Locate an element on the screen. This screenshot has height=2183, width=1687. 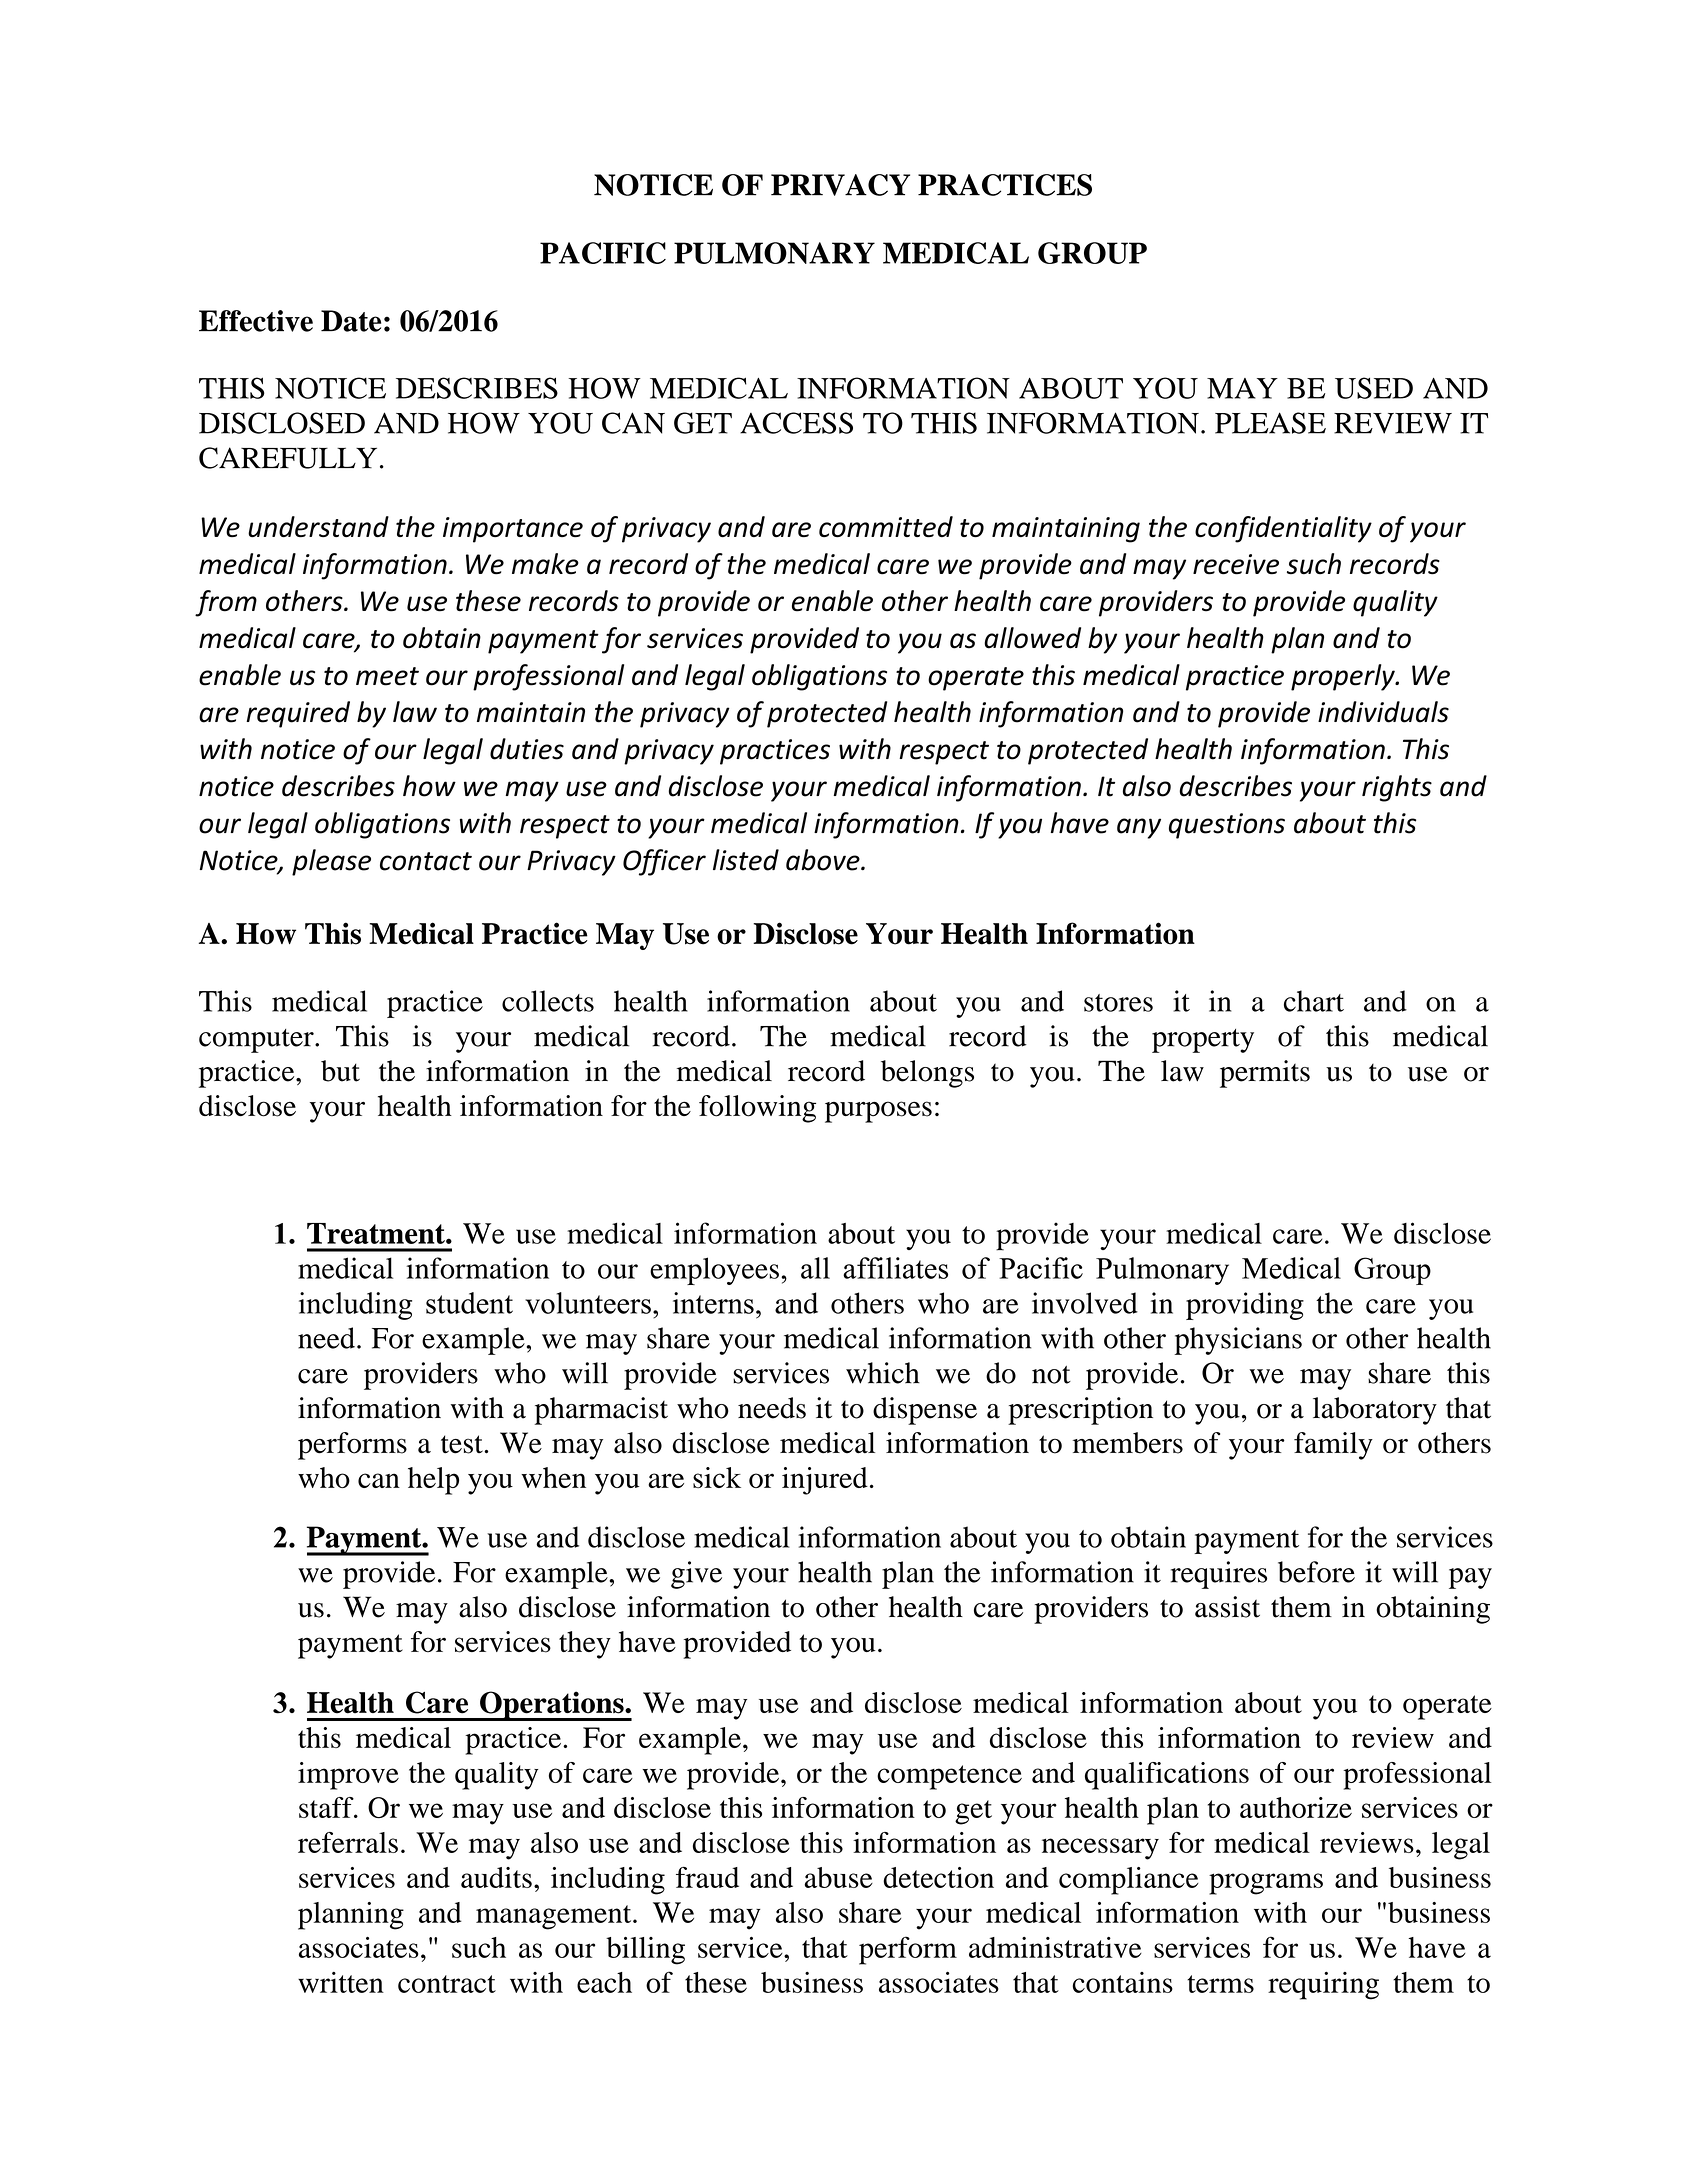
permits is located at coordinates (1265, 1074).
